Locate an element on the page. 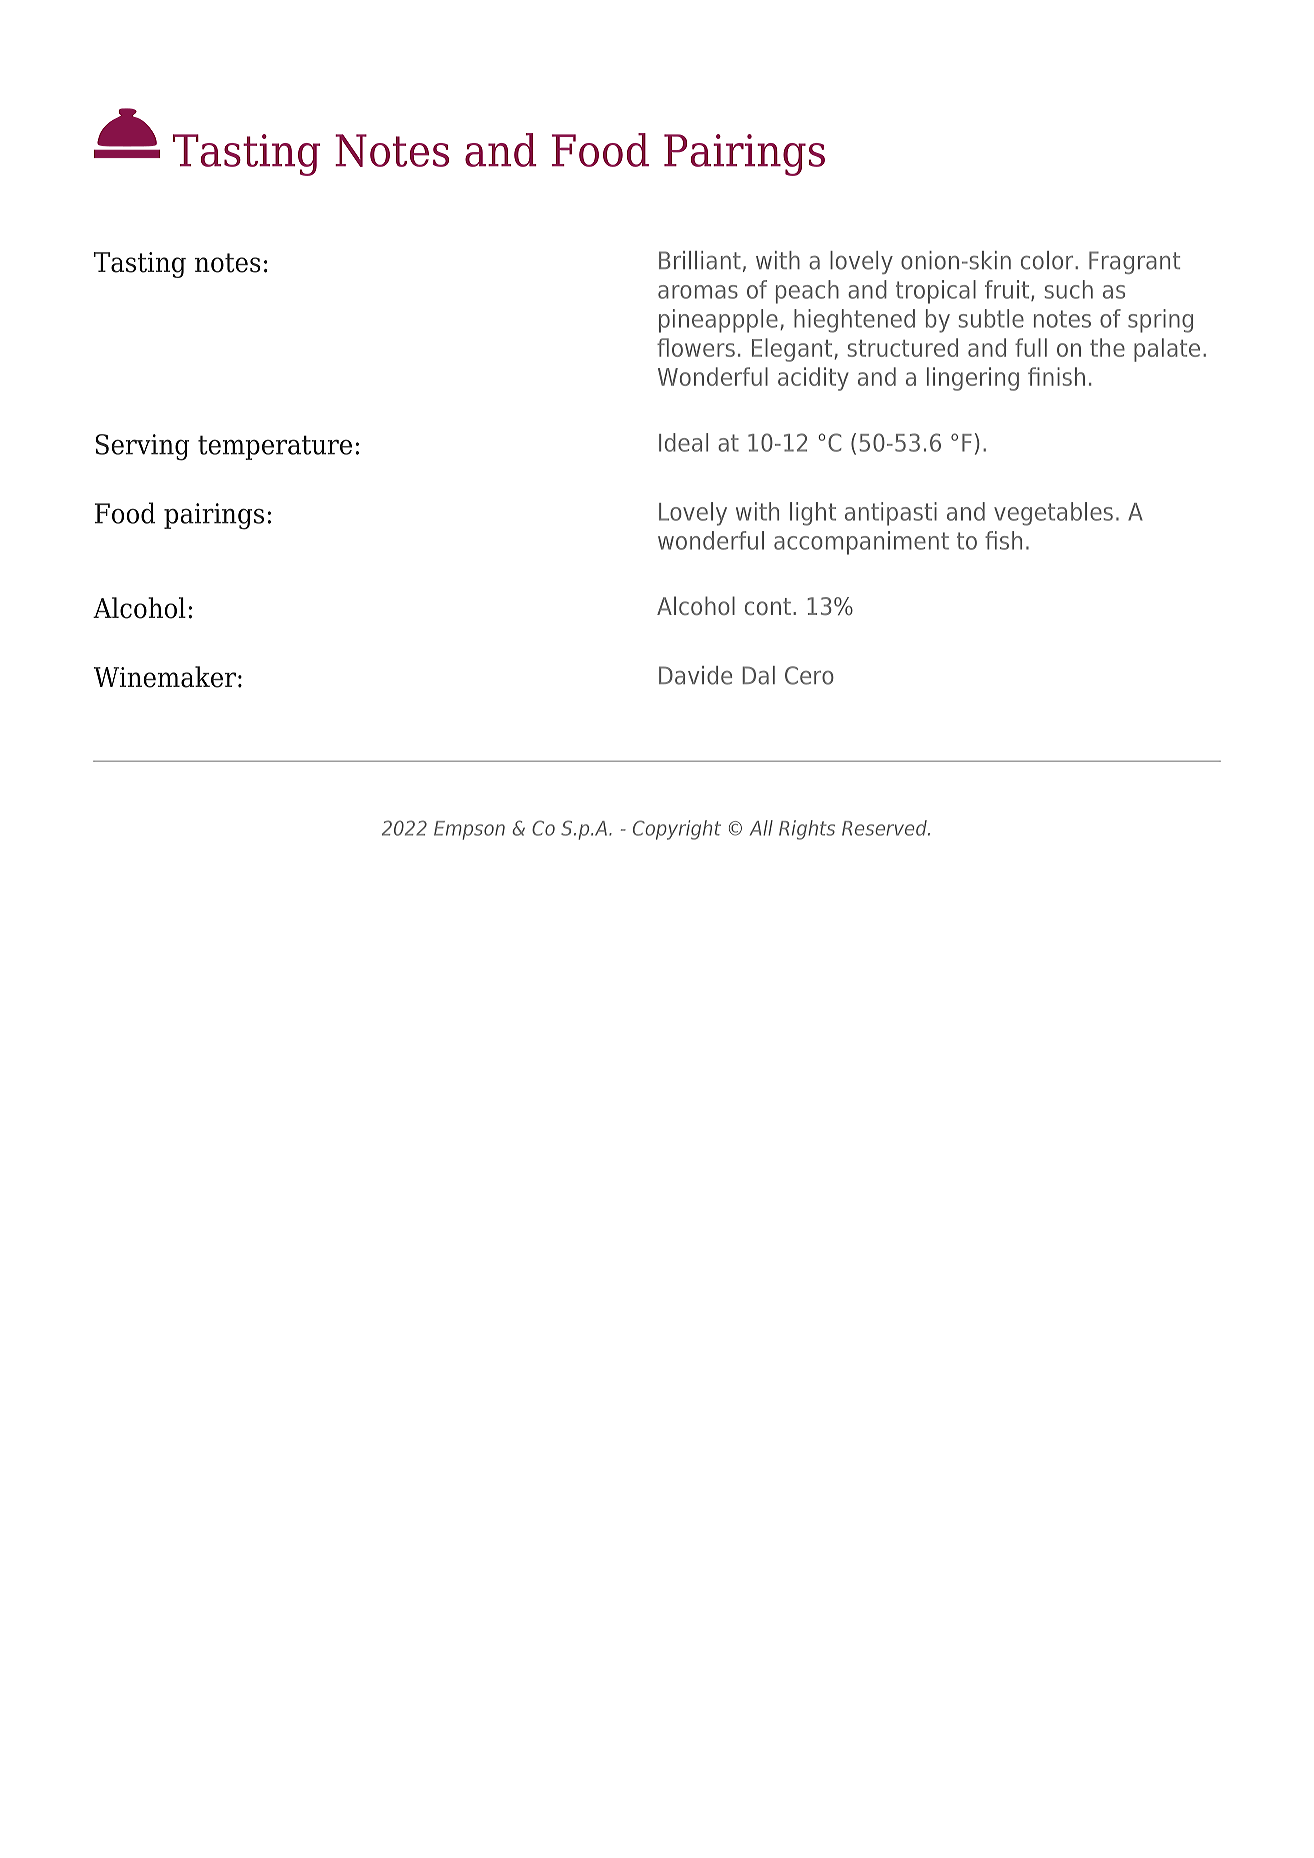 The width and height of the page is (1314, 1858). vegetables is located at coordinates (1053, 514).
